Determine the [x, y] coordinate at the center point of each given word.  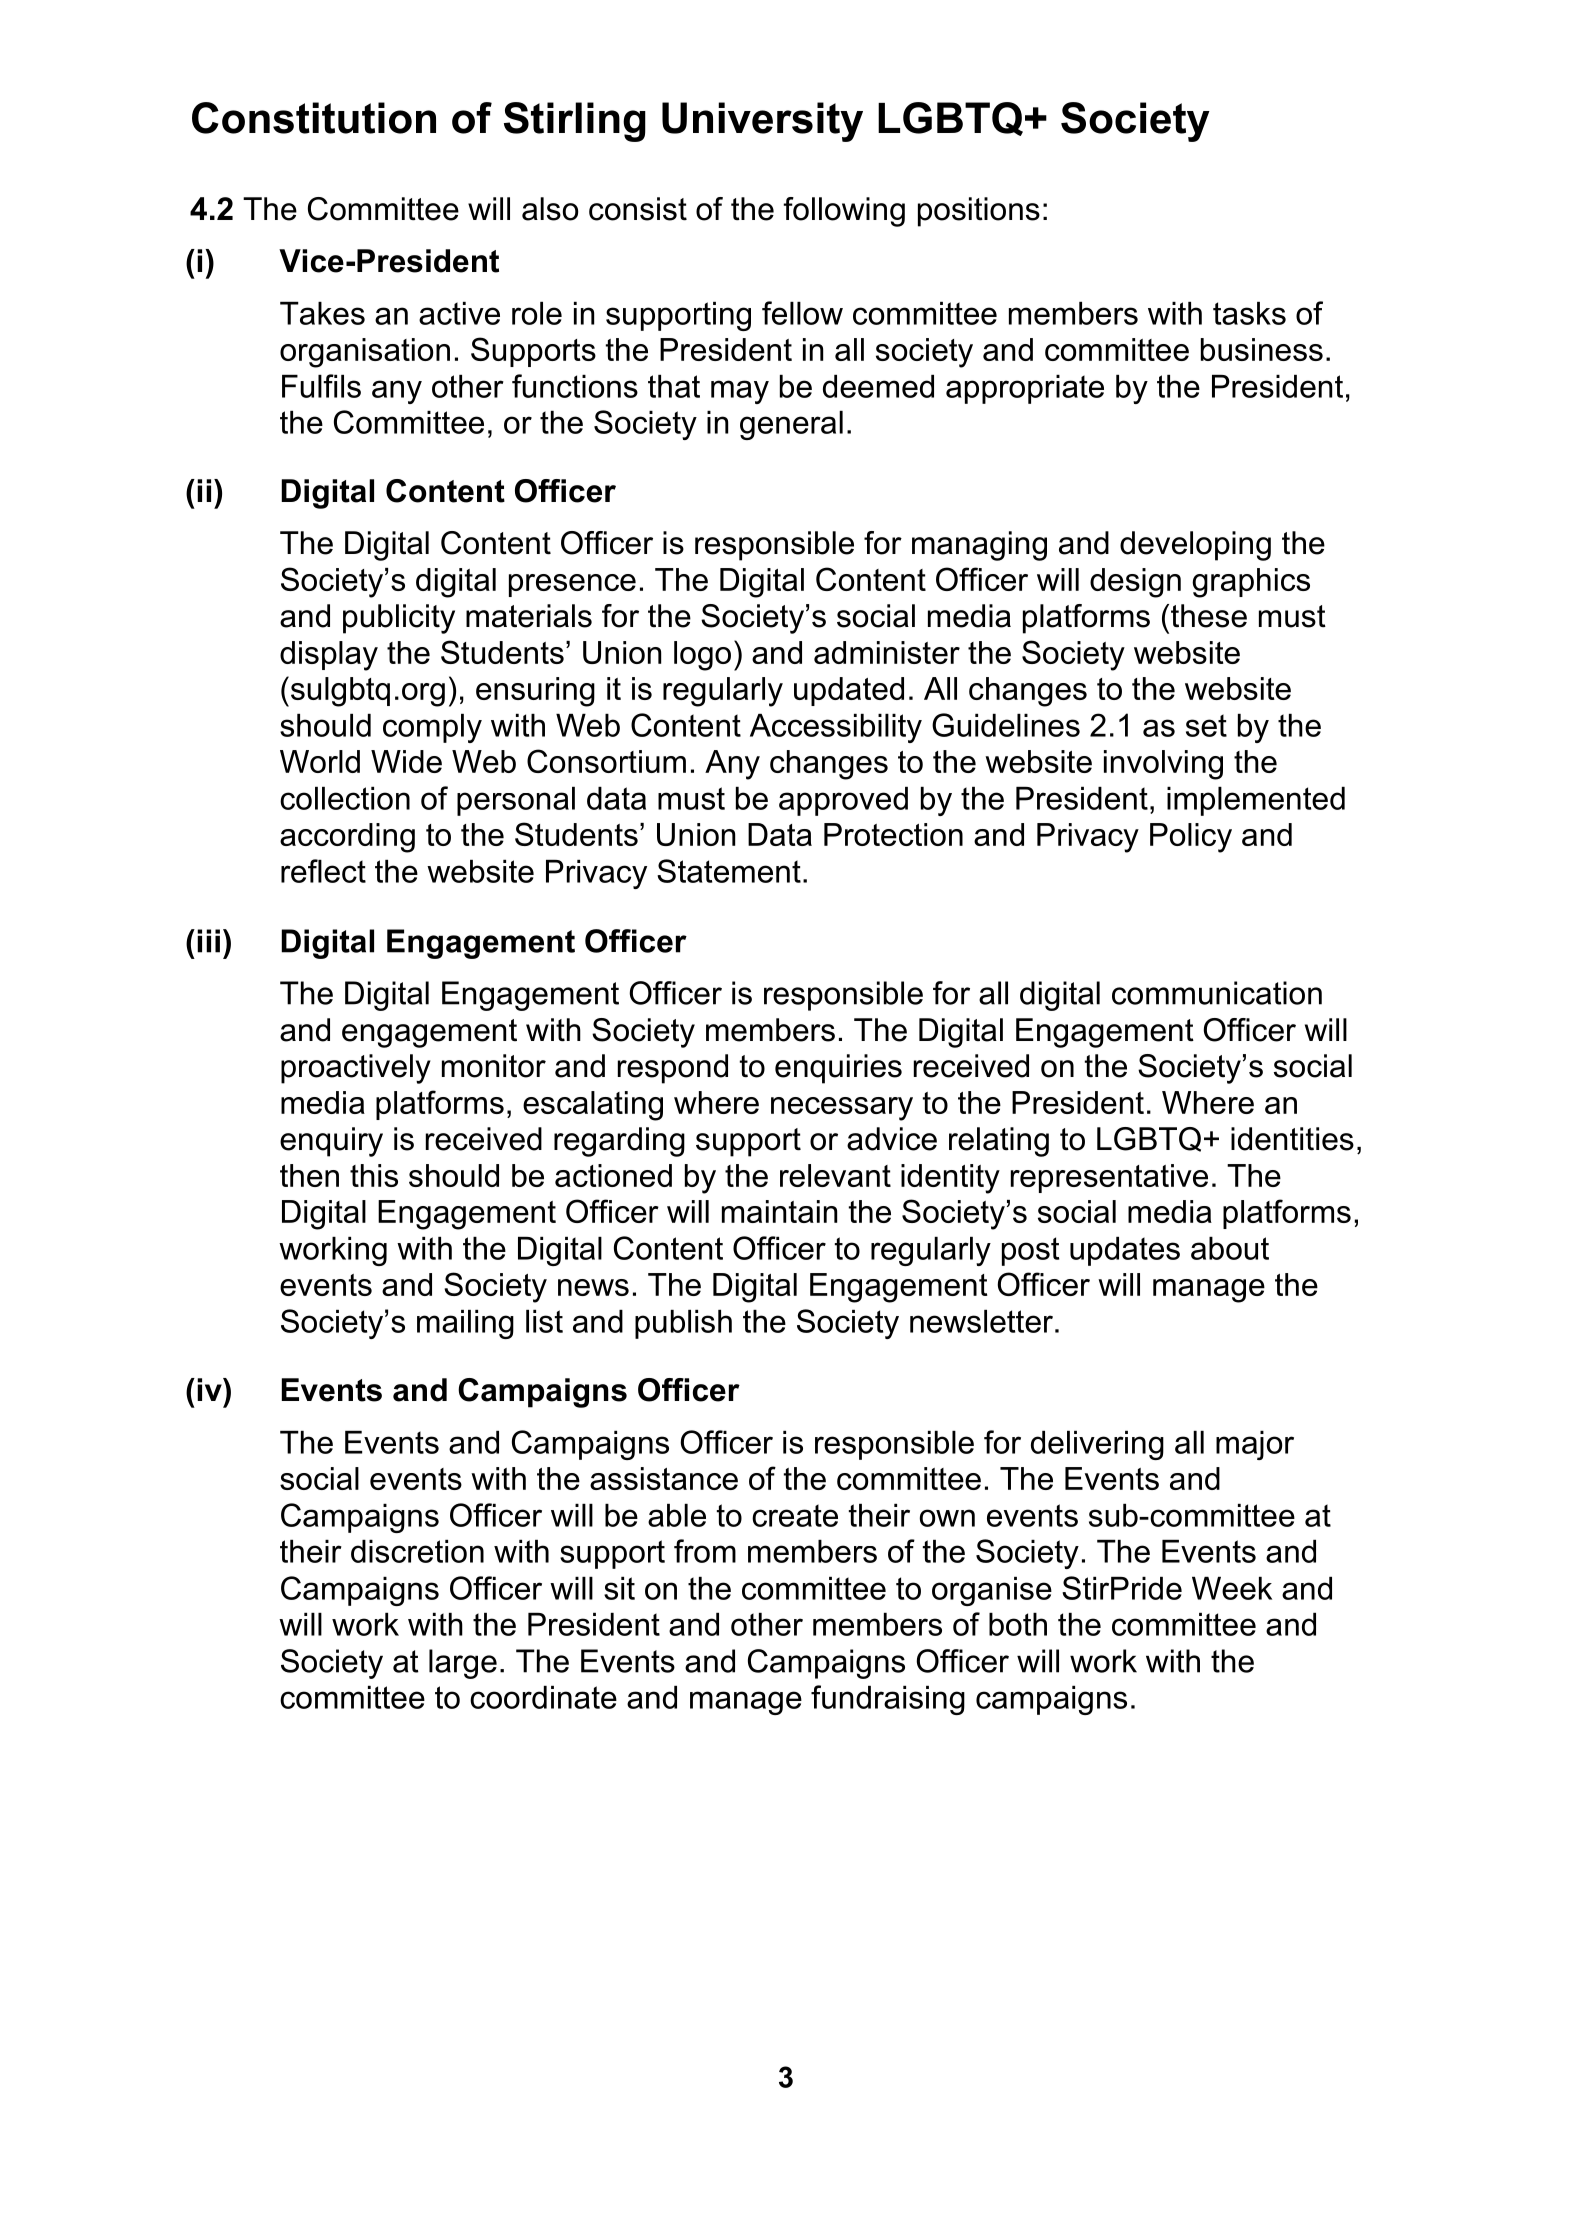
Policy [1191, 838]
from [705, 1551]
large [463, 1664]
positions [979, 212]
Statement [729, 871]
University [762, 122]
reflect [323, 871]
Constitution [314, 118]
